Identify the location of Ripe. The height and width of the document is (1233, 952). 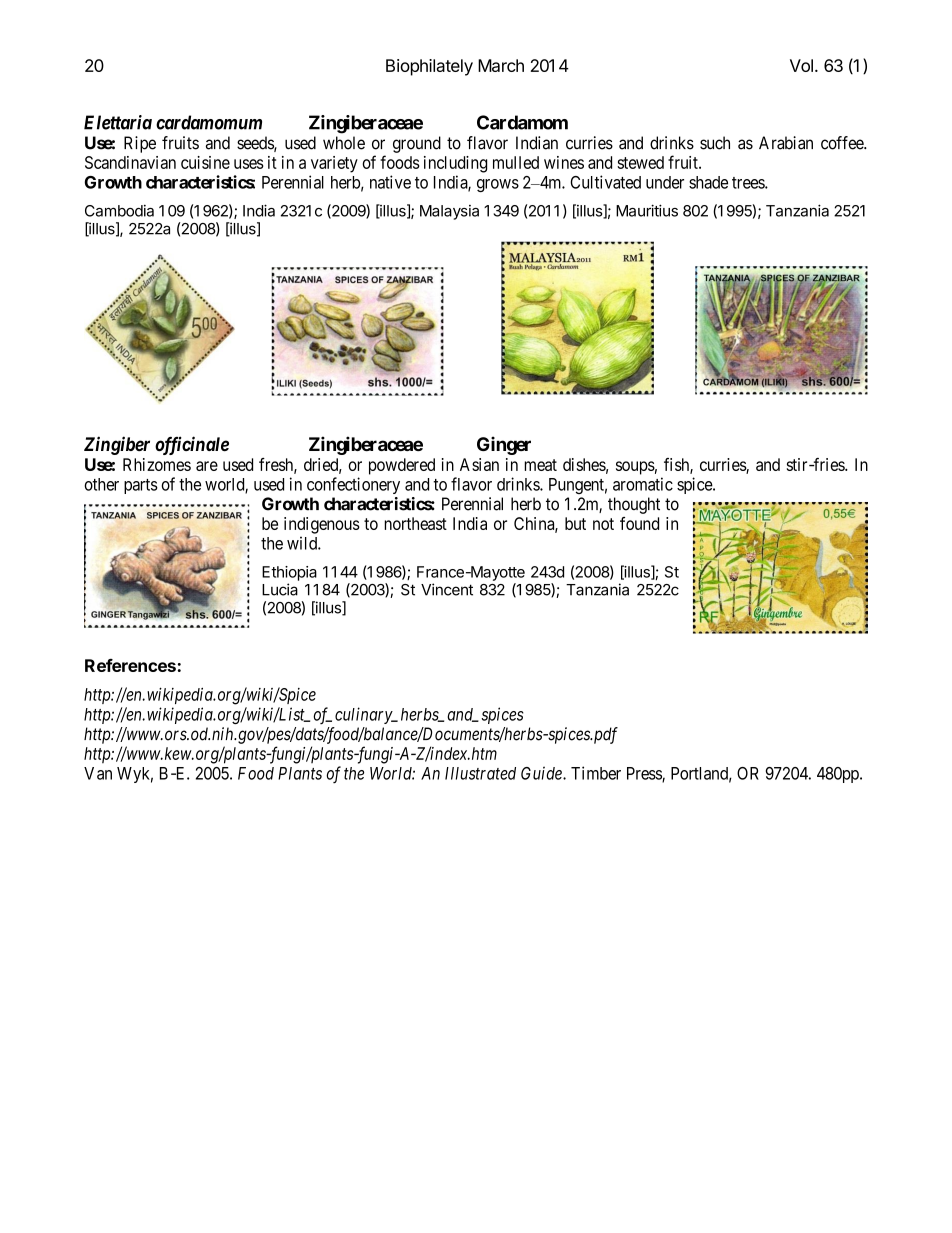
(140, 144).
